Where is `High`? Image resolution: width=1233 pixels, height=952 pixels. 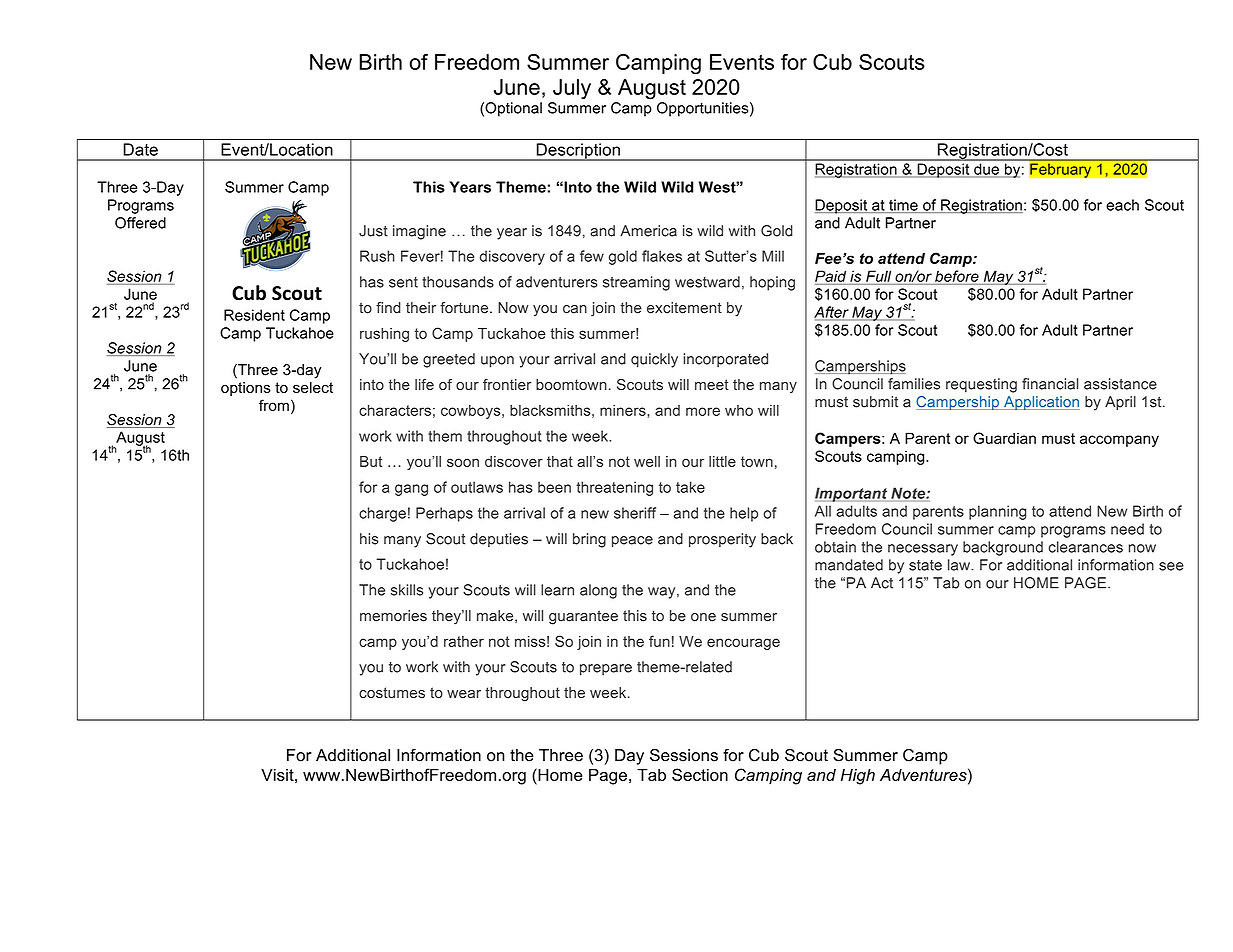
High is located at coordinates (858, 777).
